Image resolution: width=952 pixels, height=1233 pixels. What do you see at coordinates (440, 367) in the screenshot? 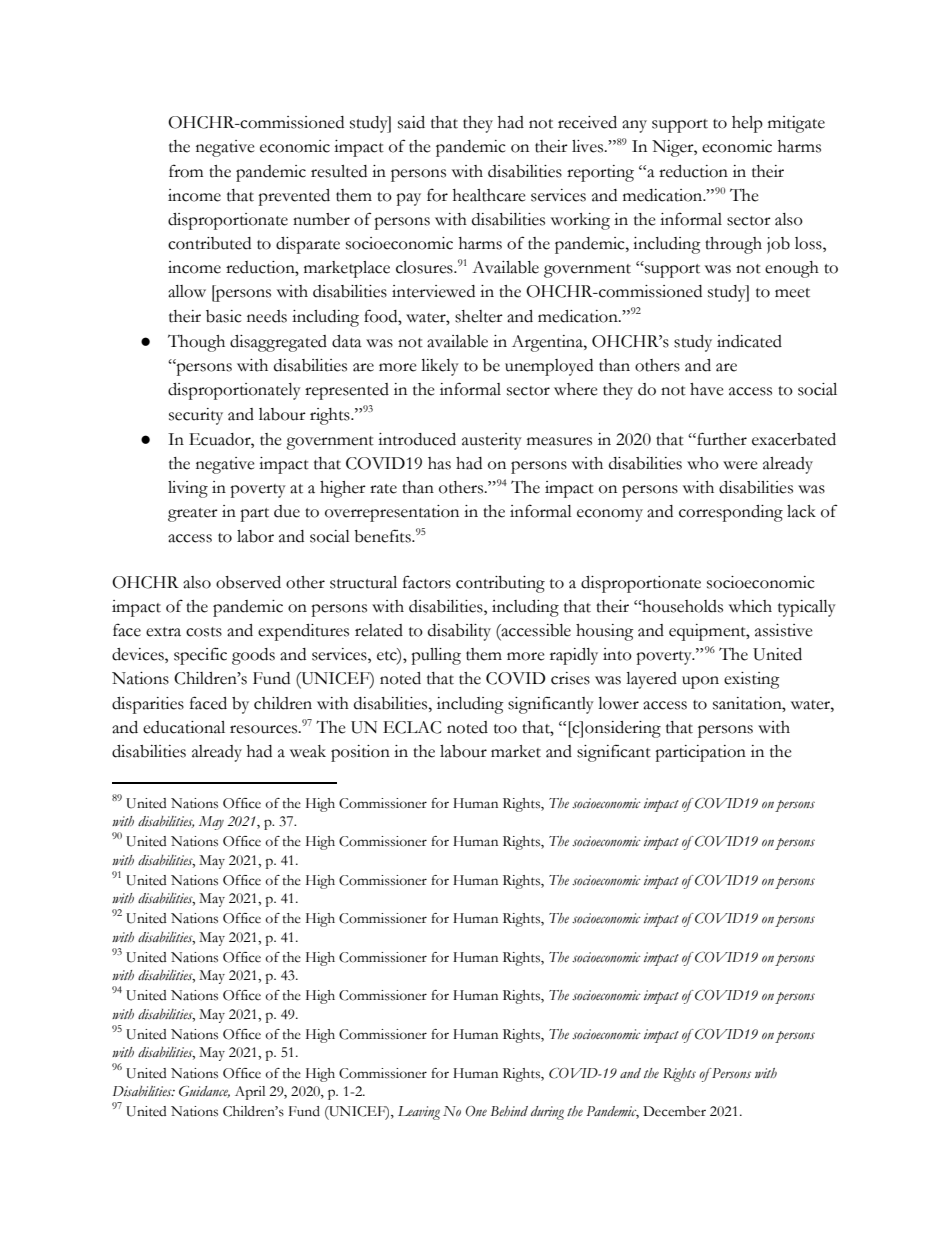
I see `likely` at bounding box center [440, 367].
